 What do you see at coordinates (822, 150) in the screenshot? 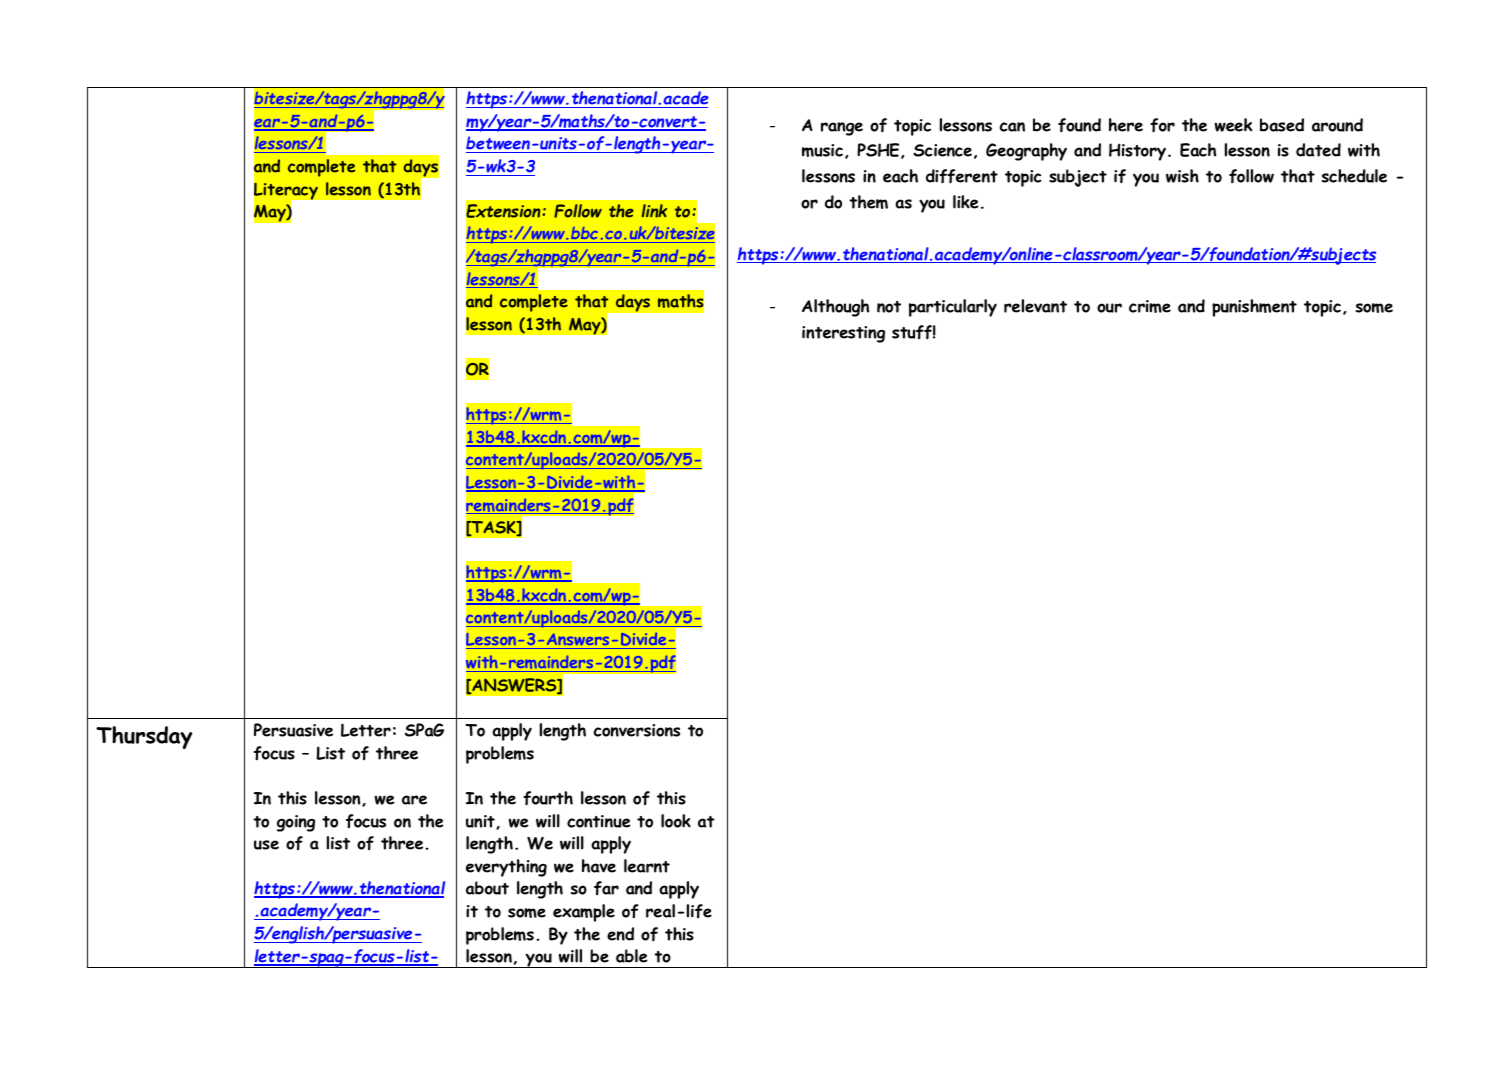
I see `music` at bounding box center [822, 150].
